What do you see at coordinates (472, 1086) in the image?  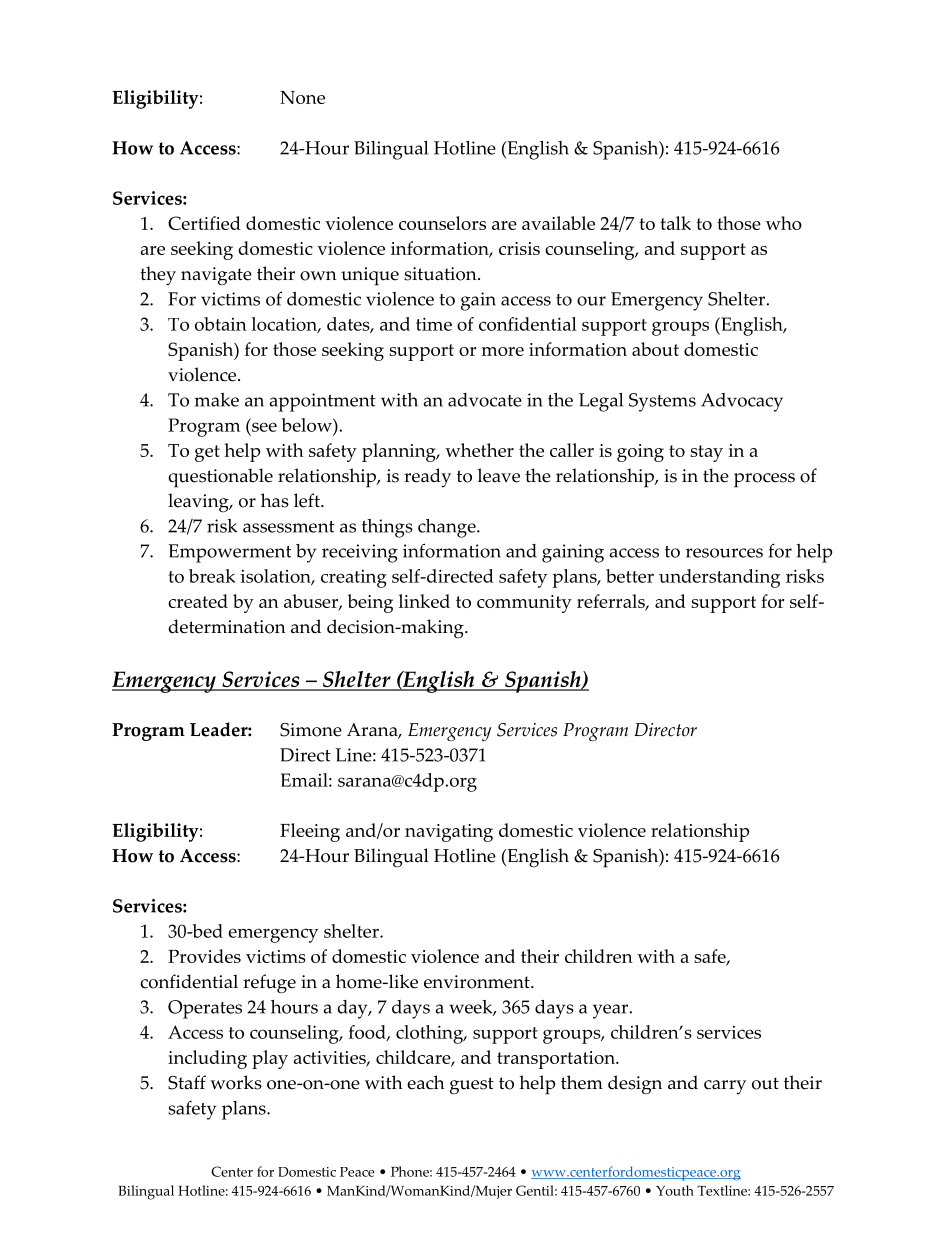 I see `guest` at bounding box center [472, 1086].
